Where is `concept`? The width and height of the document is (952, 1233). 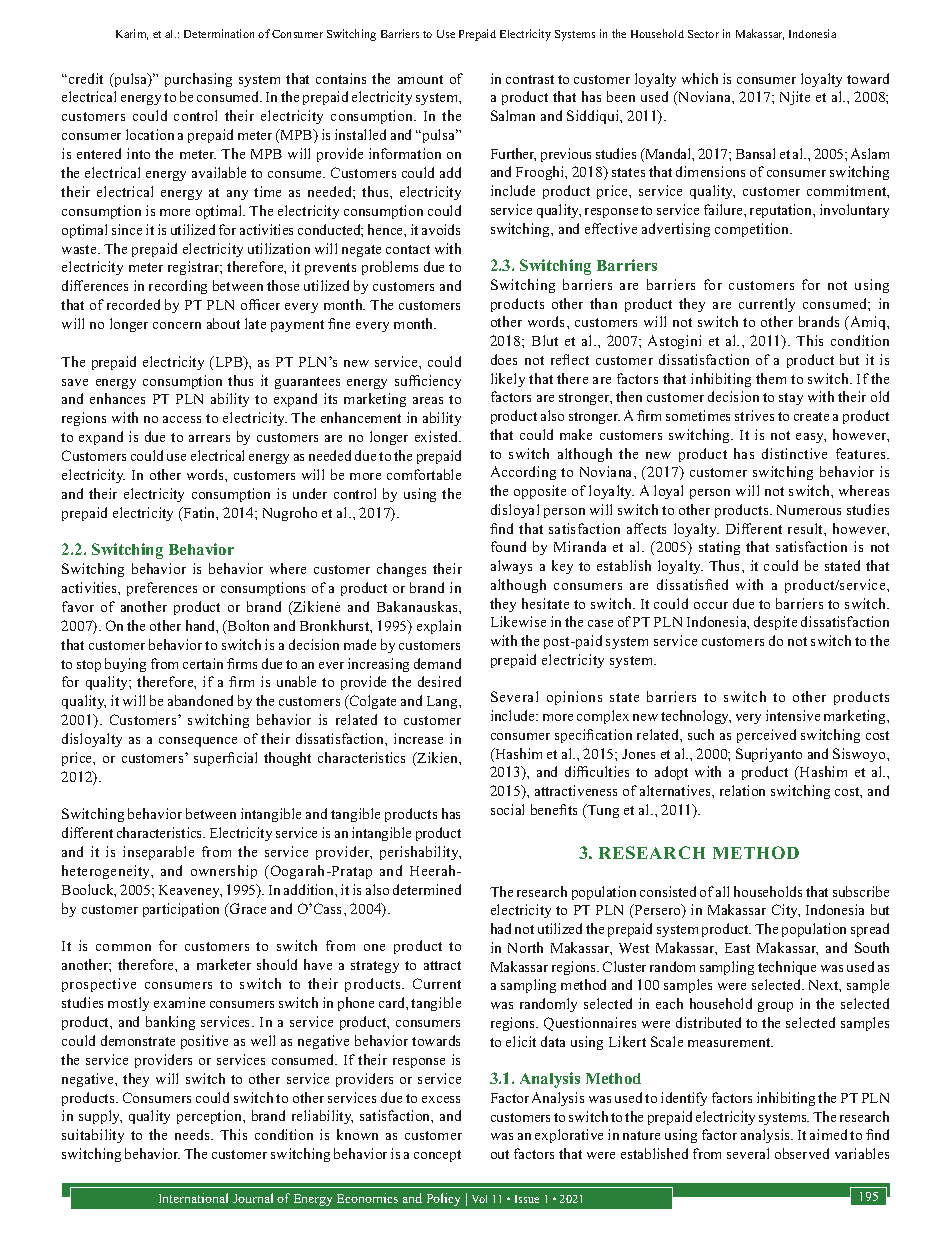
concept is located at coordinates (437, 1156).
